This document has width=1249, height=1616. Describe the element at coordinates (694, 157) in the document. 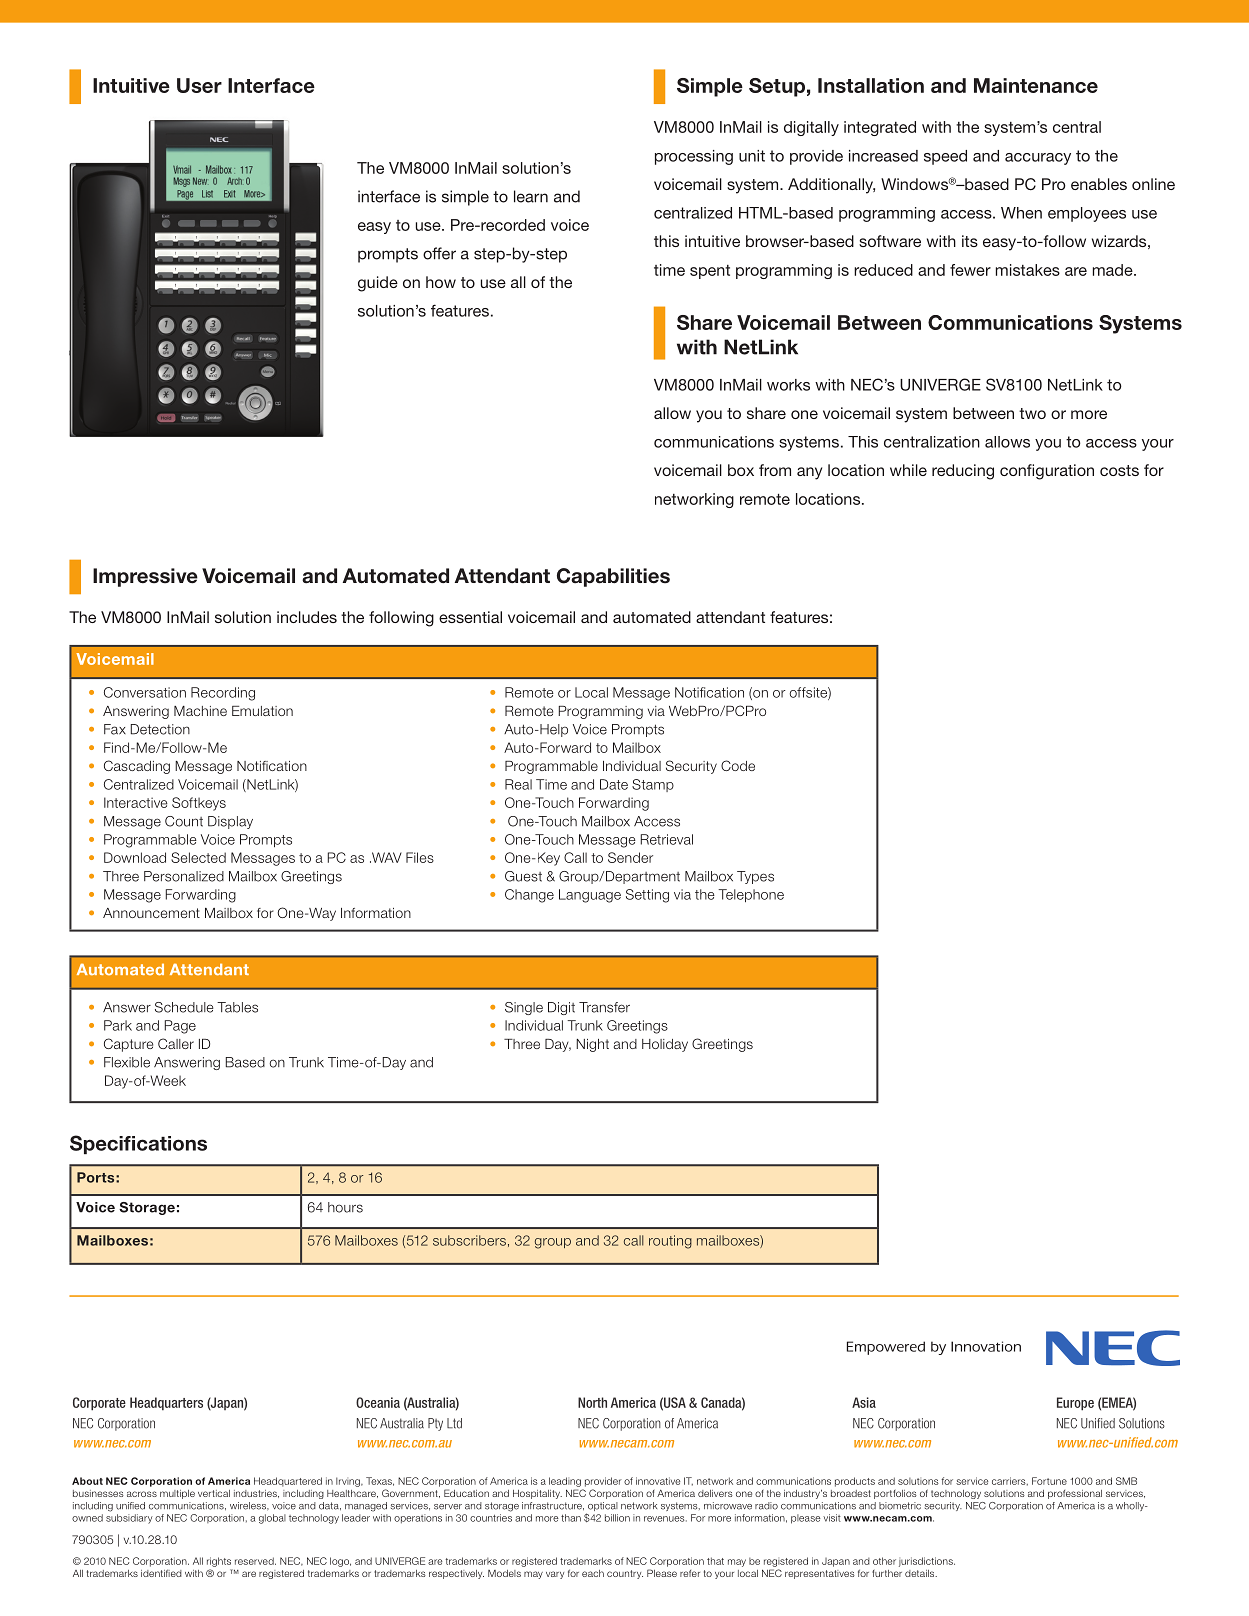

I see `processing` at that location.
